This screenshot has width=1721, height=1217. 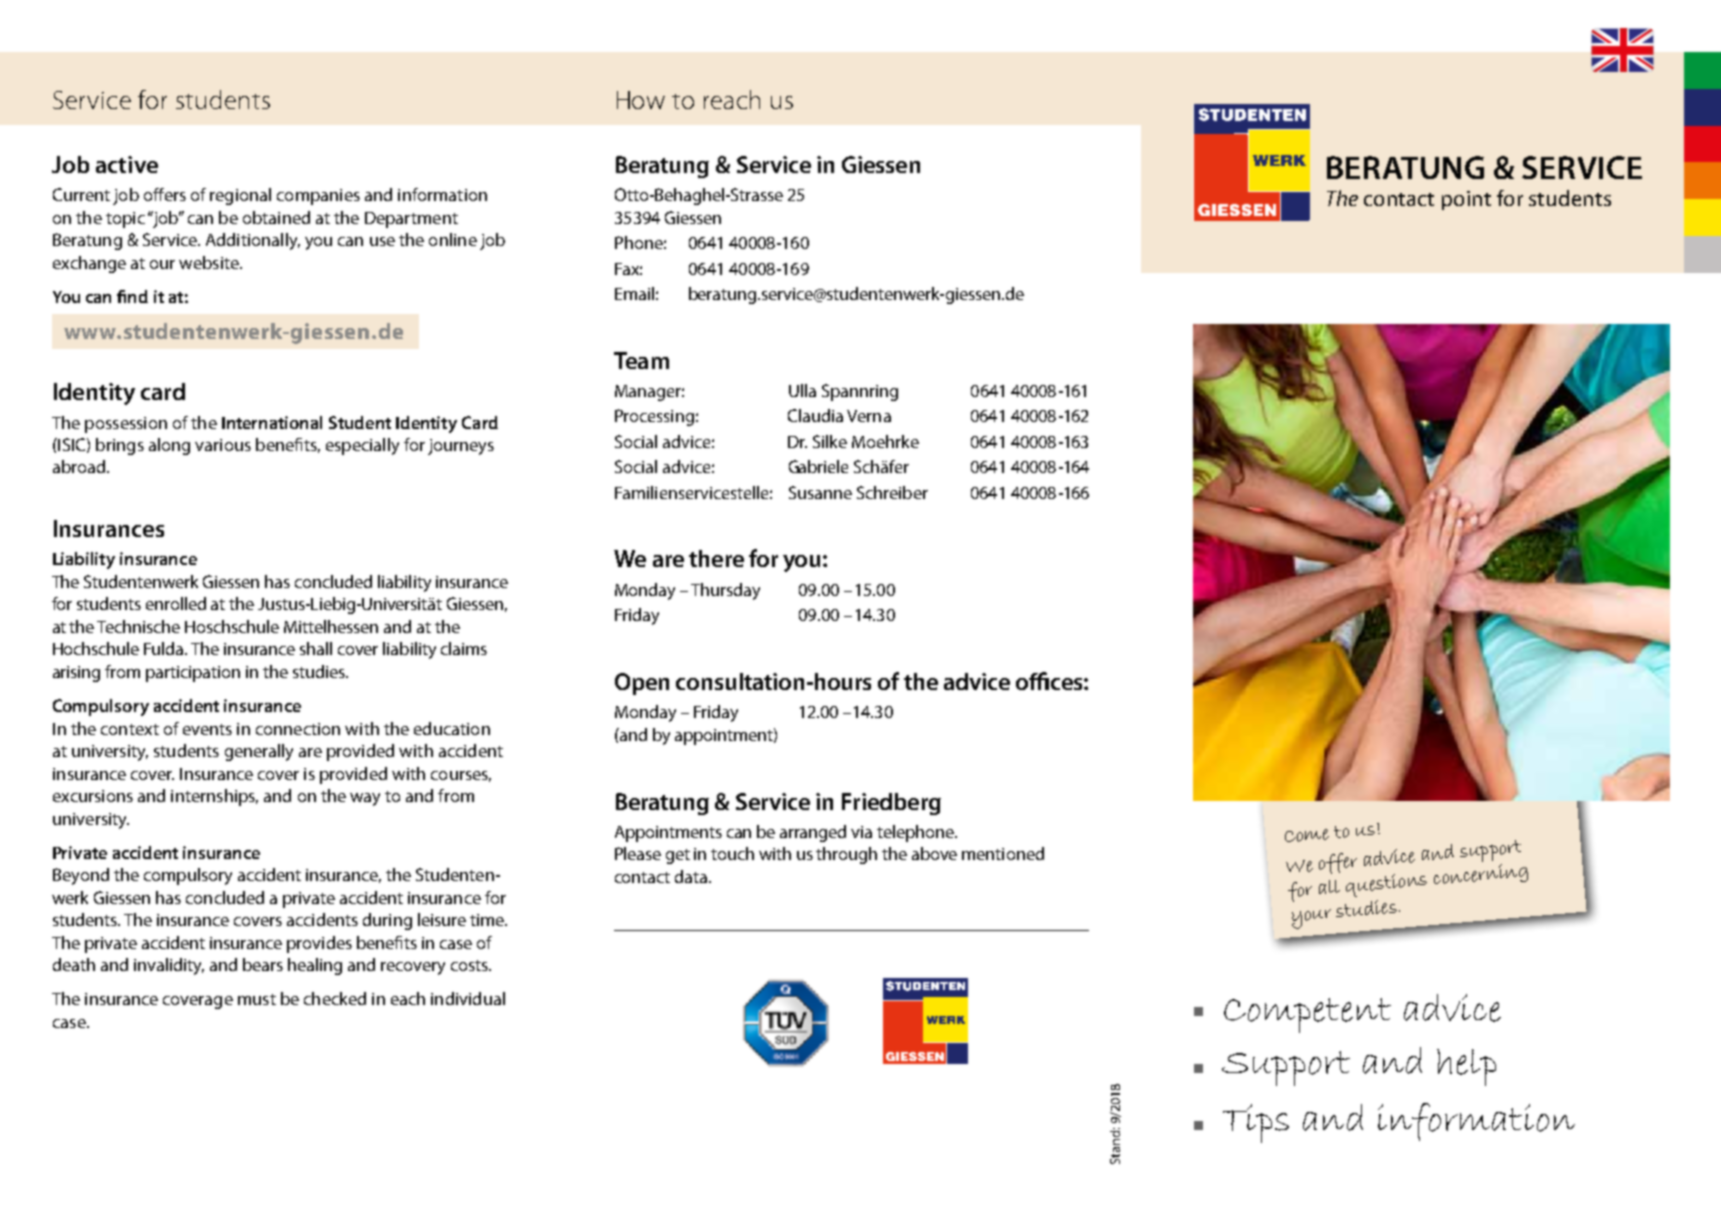 What do you see at coordinates (257, 999) in the screenshot?
I see `must` at bounding box center [257, 999].
